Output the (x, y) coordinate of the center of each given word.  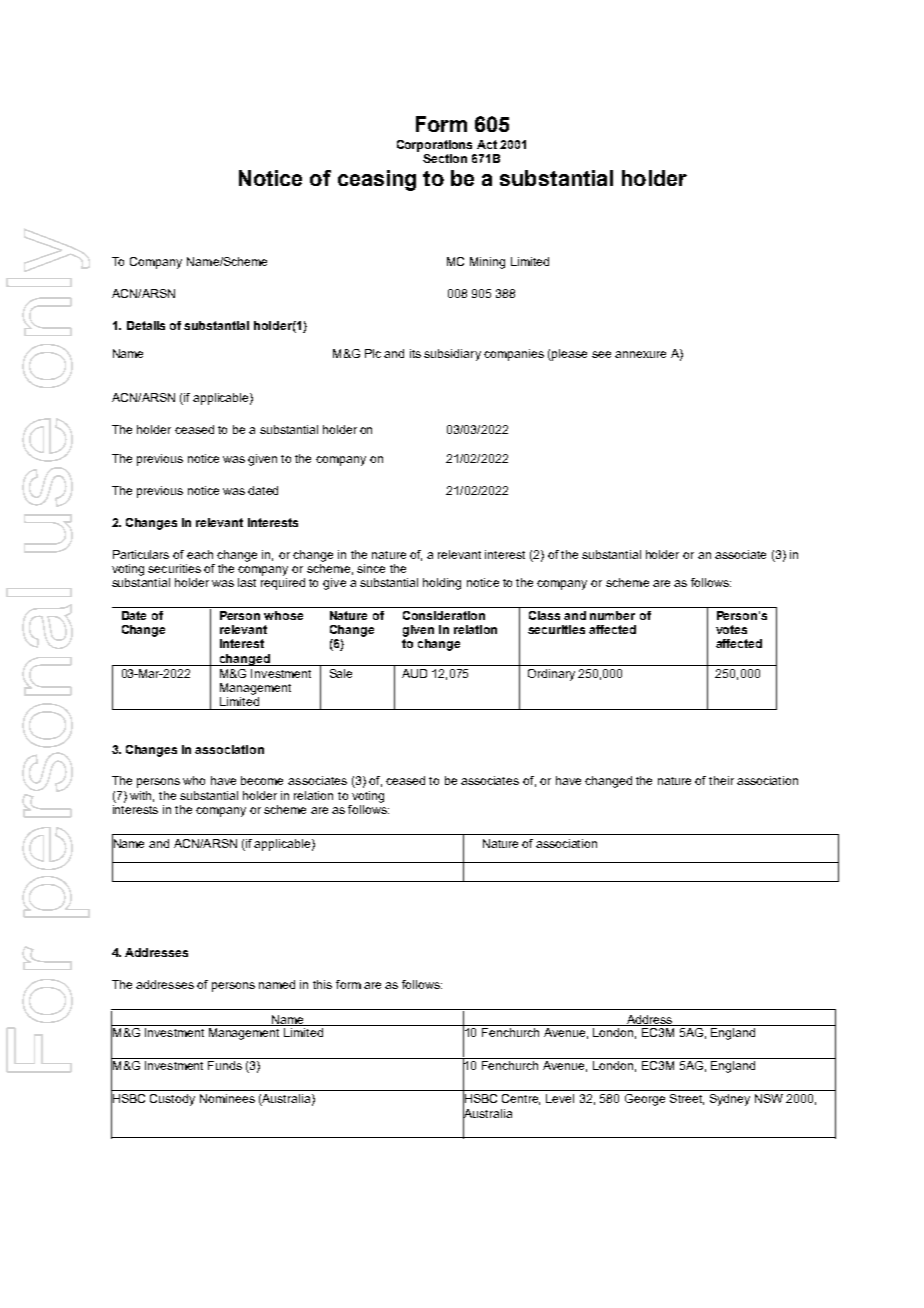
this (322, 984)
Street (687, 1099)
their (721, 780)
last (247, 582)
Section (445, 158)
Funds (225, 1065)
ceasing (377, 180)
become (262, 780)
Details (146, 325)
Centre (521, 1099)
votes (731, 629)
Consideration (444, 615)
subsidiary (452, 355)
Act (487, 144)
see (601, 354)
